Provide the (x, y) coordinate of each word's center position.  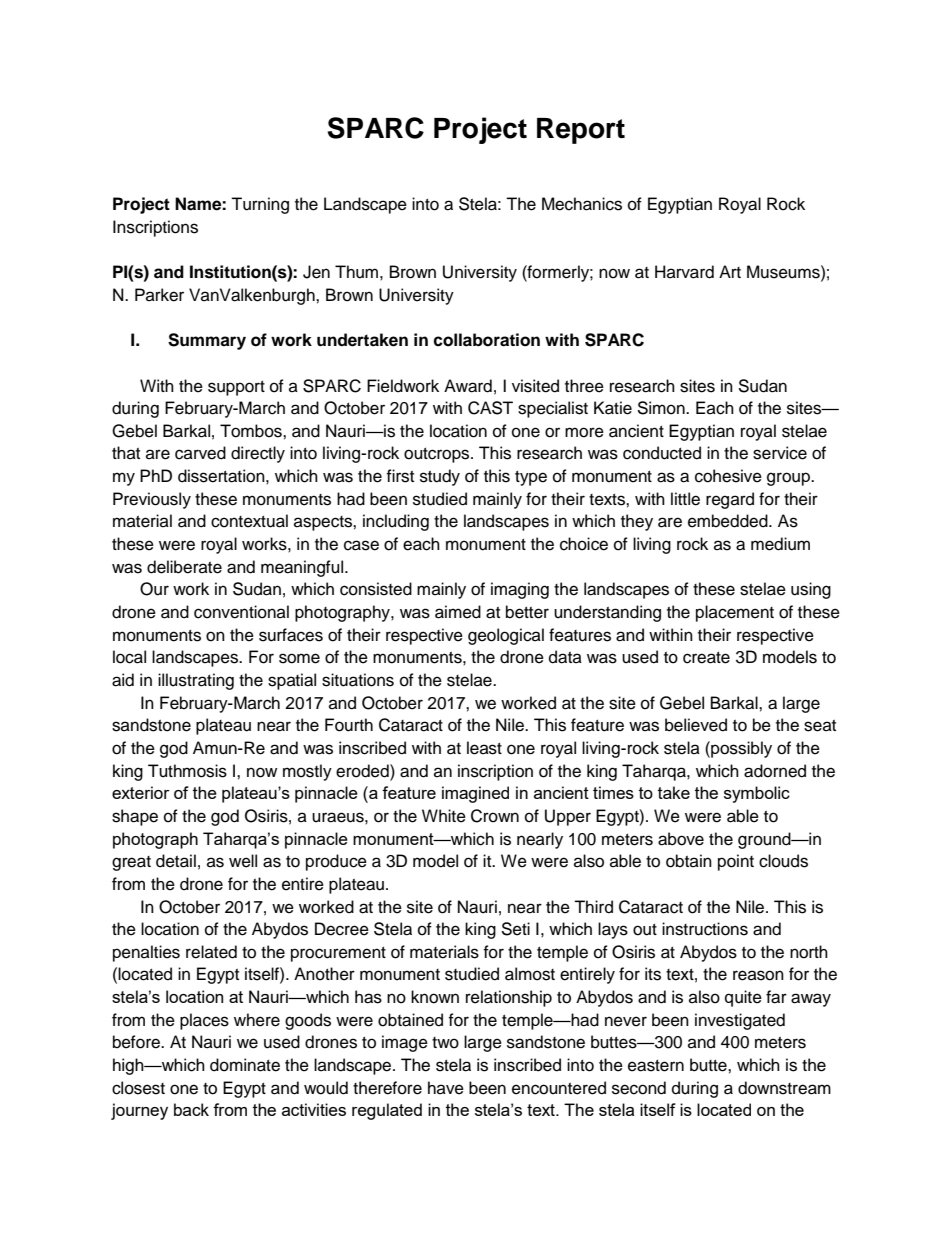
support (236, 388)
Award (468, 386)
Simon (662, 408)
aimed (458, 612)
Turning (260, 205)
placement (735, 613)
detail (176, 861)
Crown (495, 816)
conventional (241, 612)
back (191, 1109)
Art (730, 271)
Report (581, 131)
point (736, 862)
